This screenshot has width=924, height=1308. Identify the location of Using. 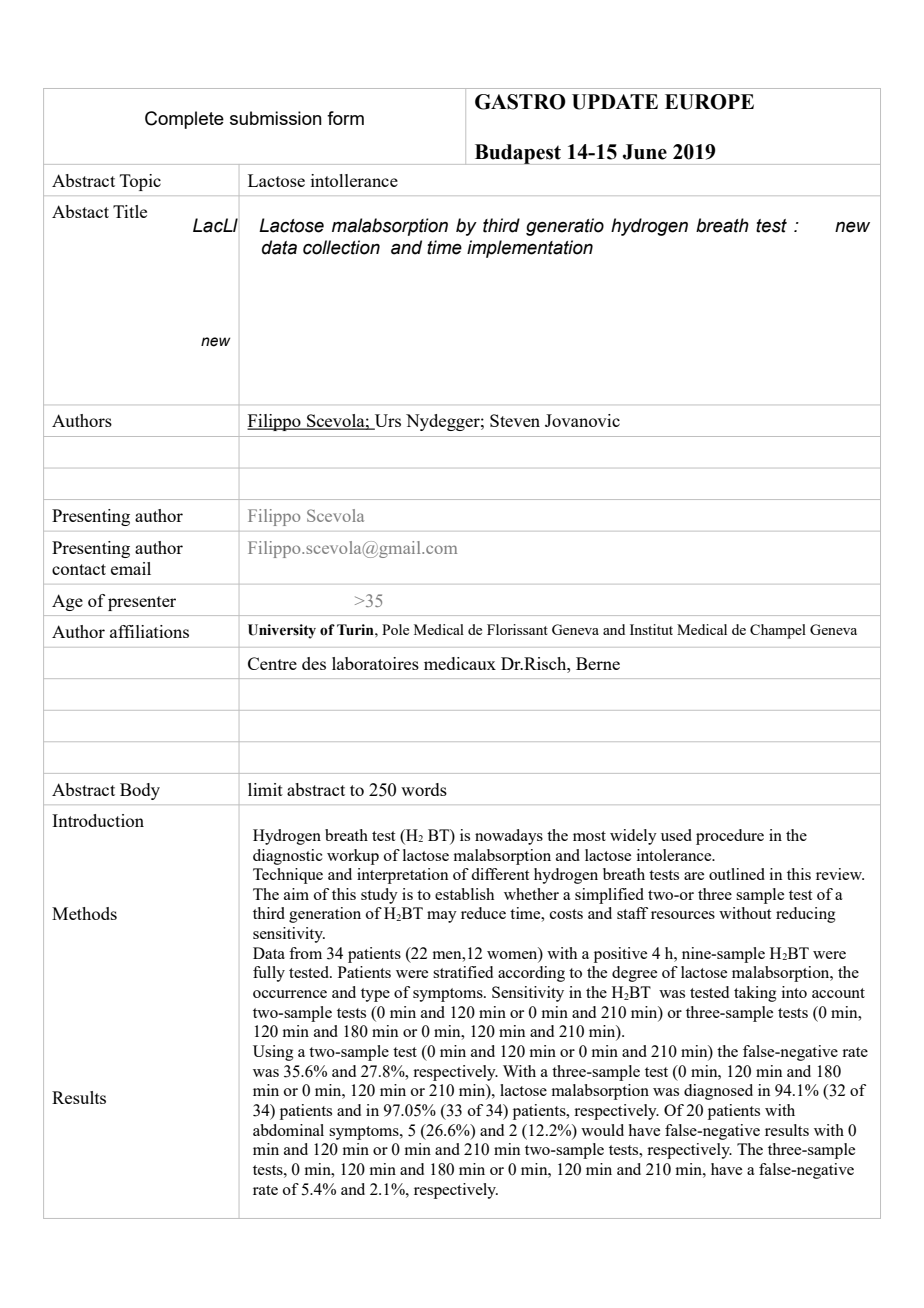
(273, 1053).
